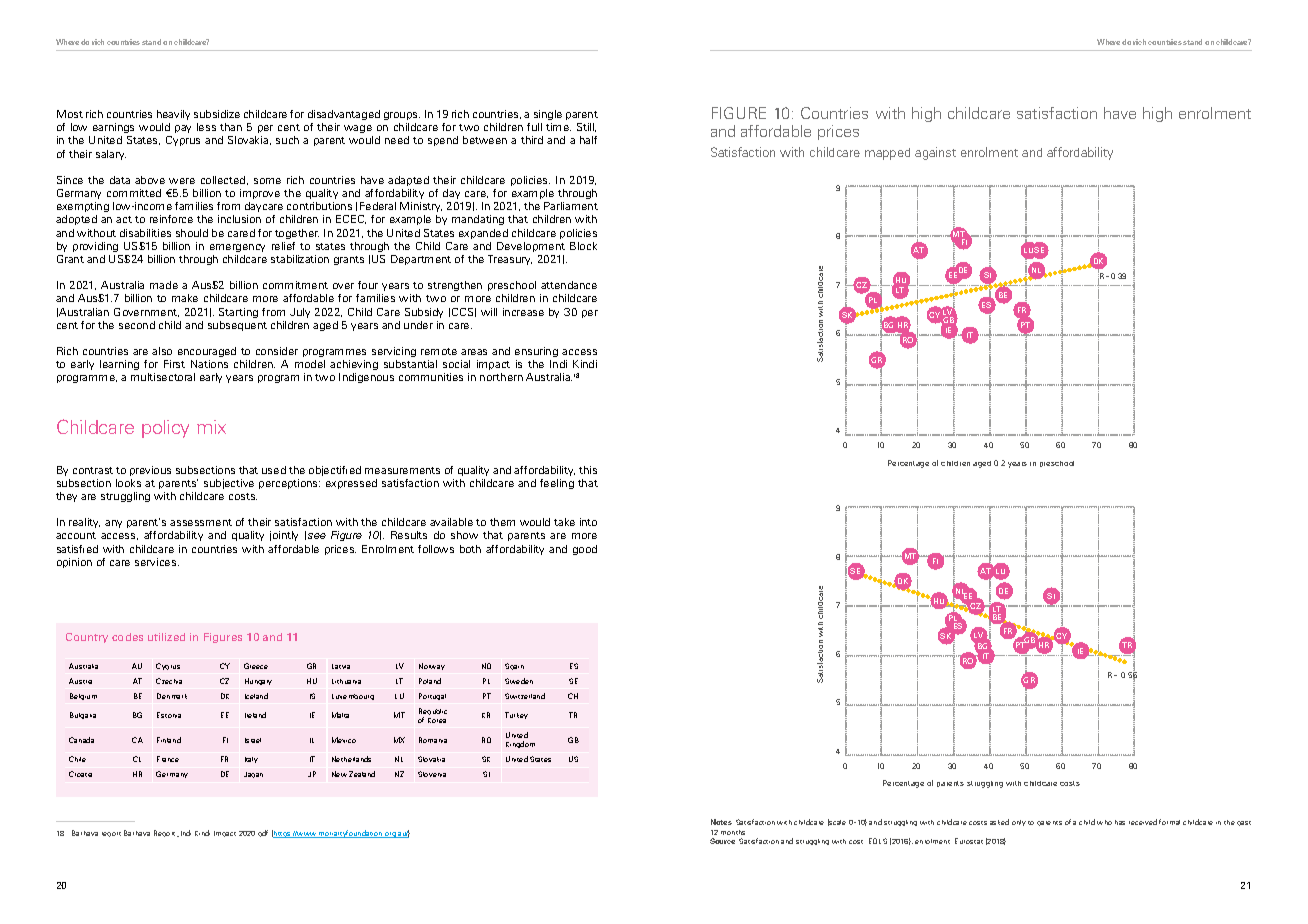  Describe the element at coordinates (253, 775) in the page. I see `Japan` at that location.
